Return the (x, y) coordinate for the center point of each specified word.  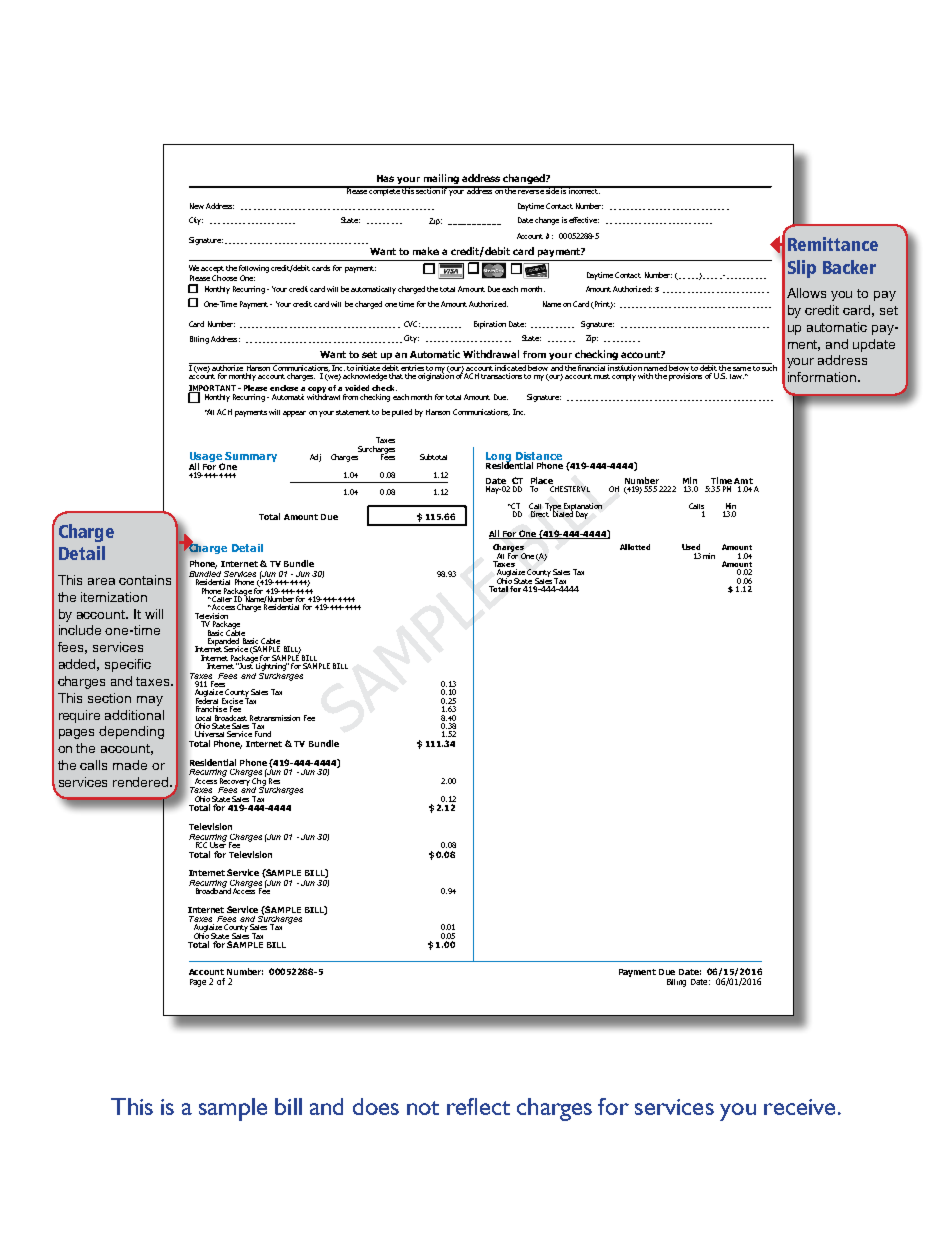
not (423, 1108)
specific (128, 665)
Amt (743, 481)
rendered (142, 782)
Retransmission (275, 718)
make (426, 251)
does (376, 1106)
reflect (478, 1106)
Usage (207, 458)
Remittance (833, 244)
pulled (402, 413)
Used (691, 547)
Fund (263, 734)
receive (799, 1107)
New (197, 206)
